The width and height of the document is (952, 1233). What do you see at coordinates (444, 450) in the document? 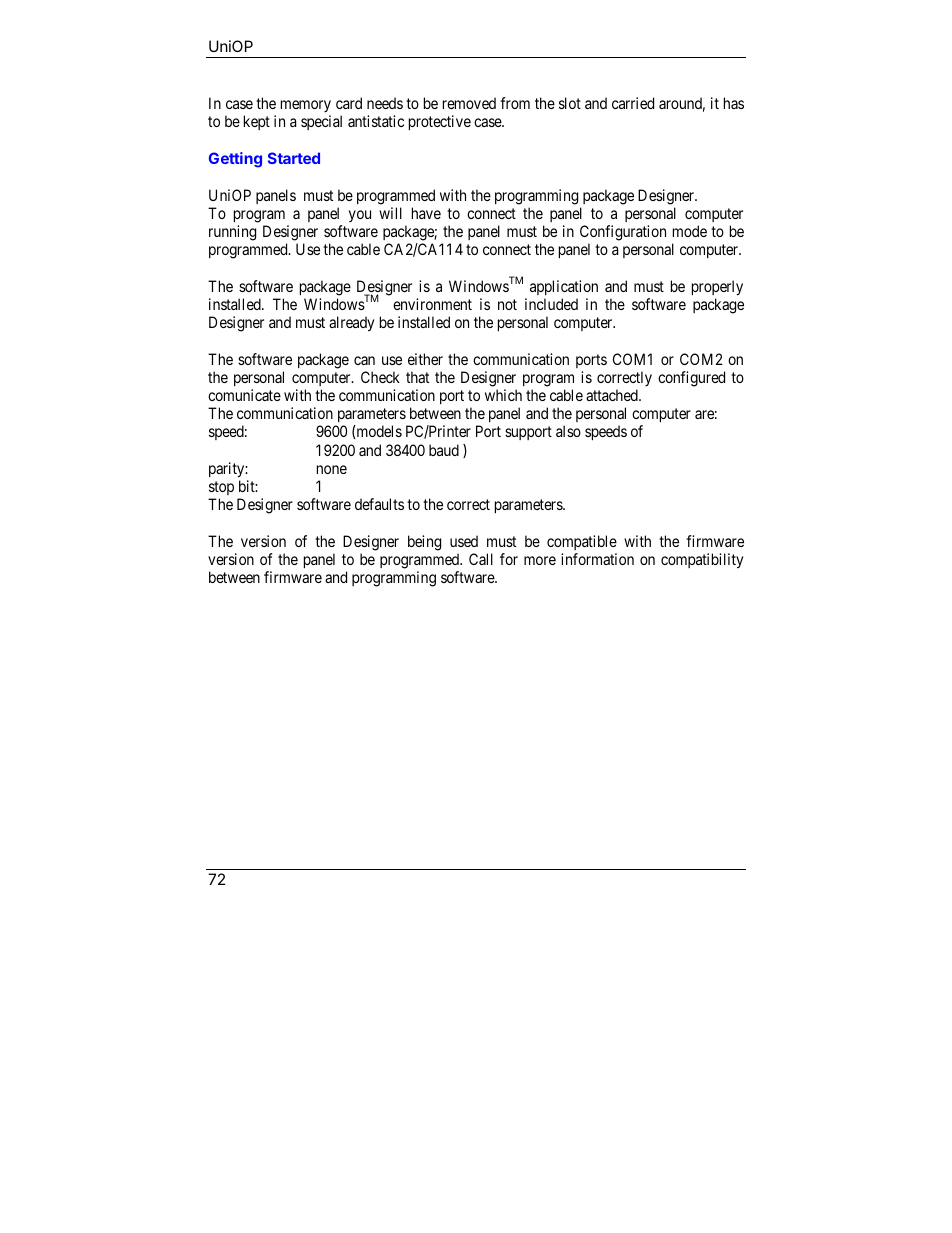
I see `baud` at bounding box center [444, 450].
